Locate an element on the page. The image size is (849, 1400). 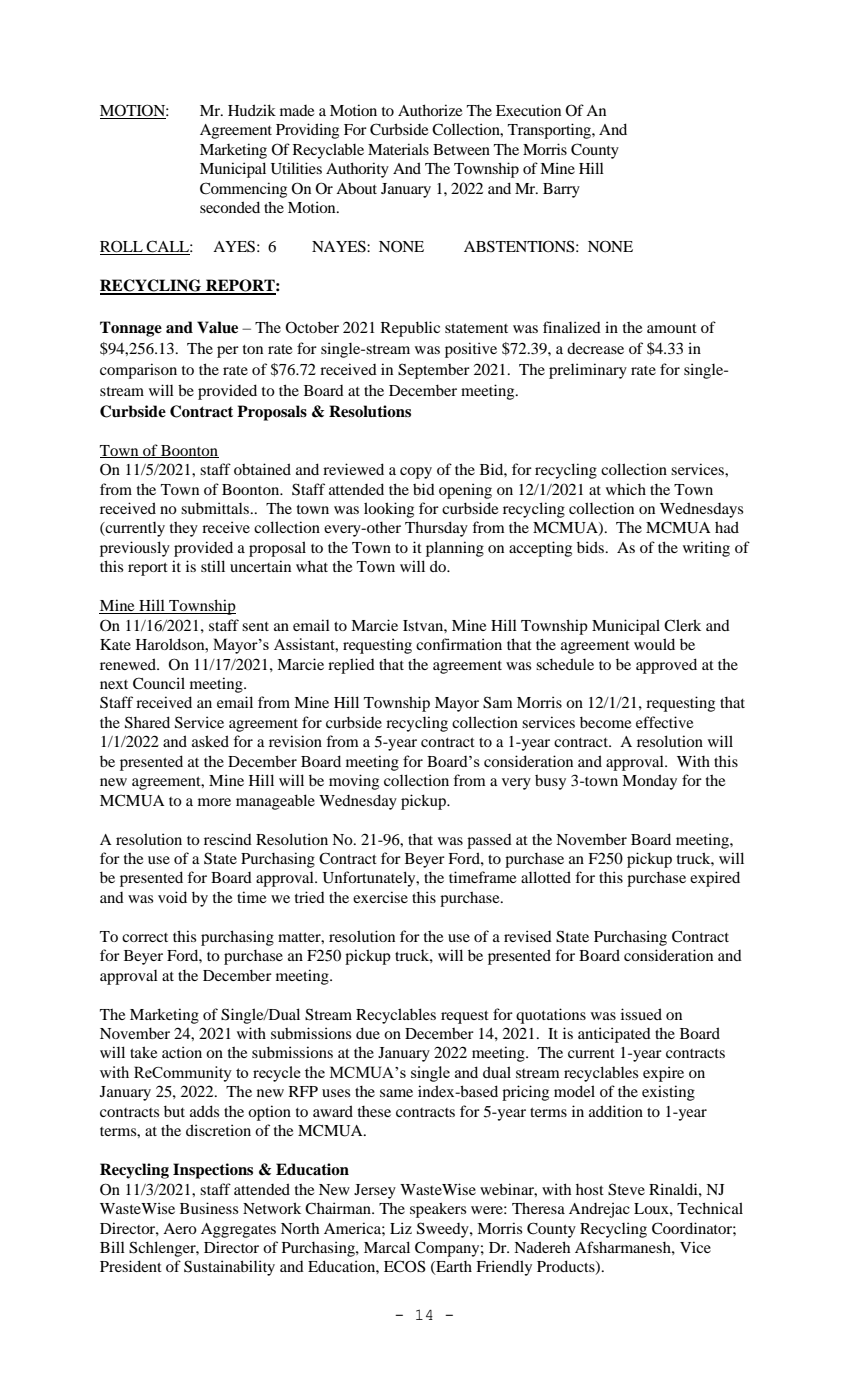
Aero is located at coordinates (180, 1228).
